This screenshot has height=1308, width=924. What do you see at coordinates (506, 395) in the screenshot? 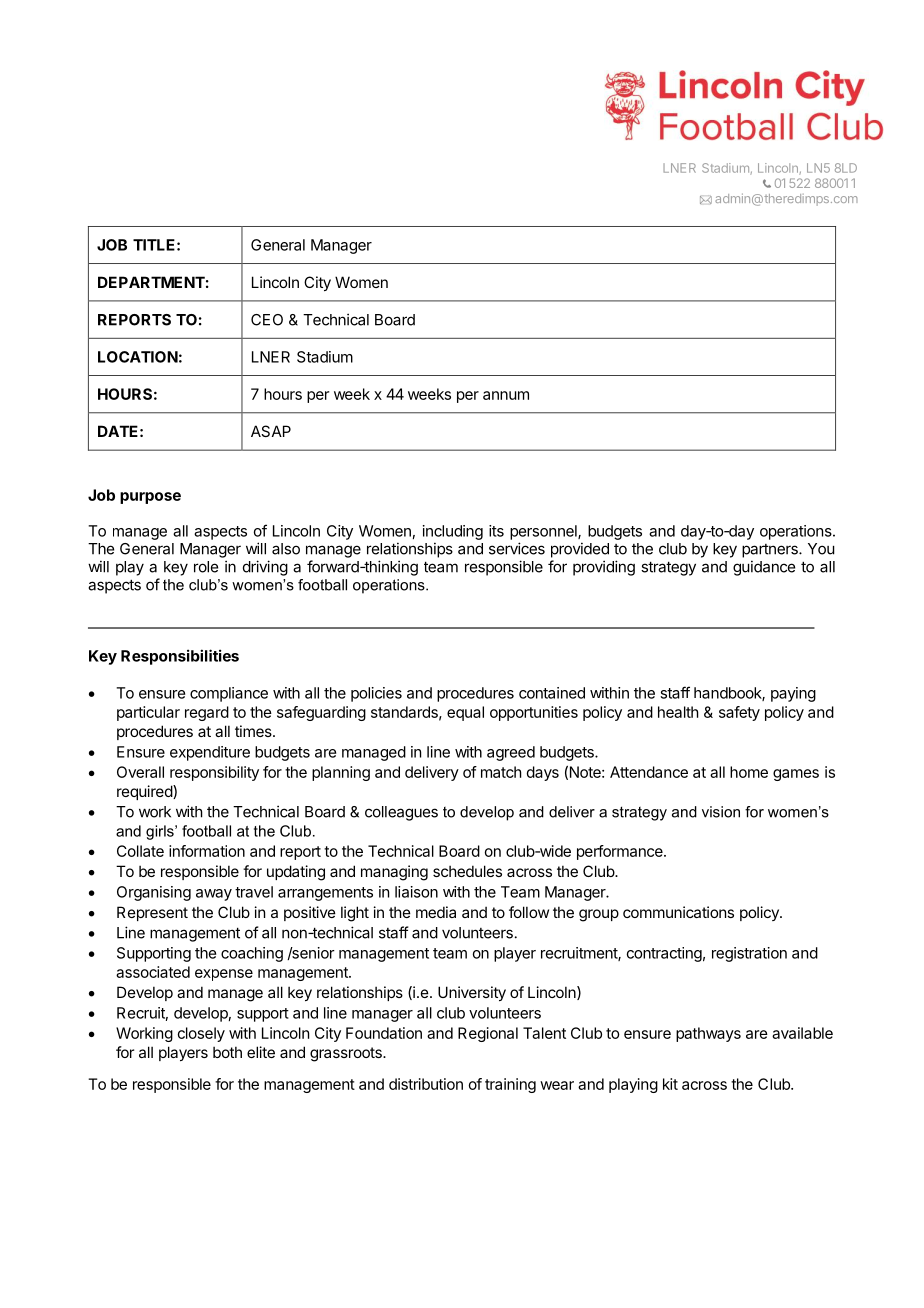
I see `annum` at bounding box center [506, 395].
